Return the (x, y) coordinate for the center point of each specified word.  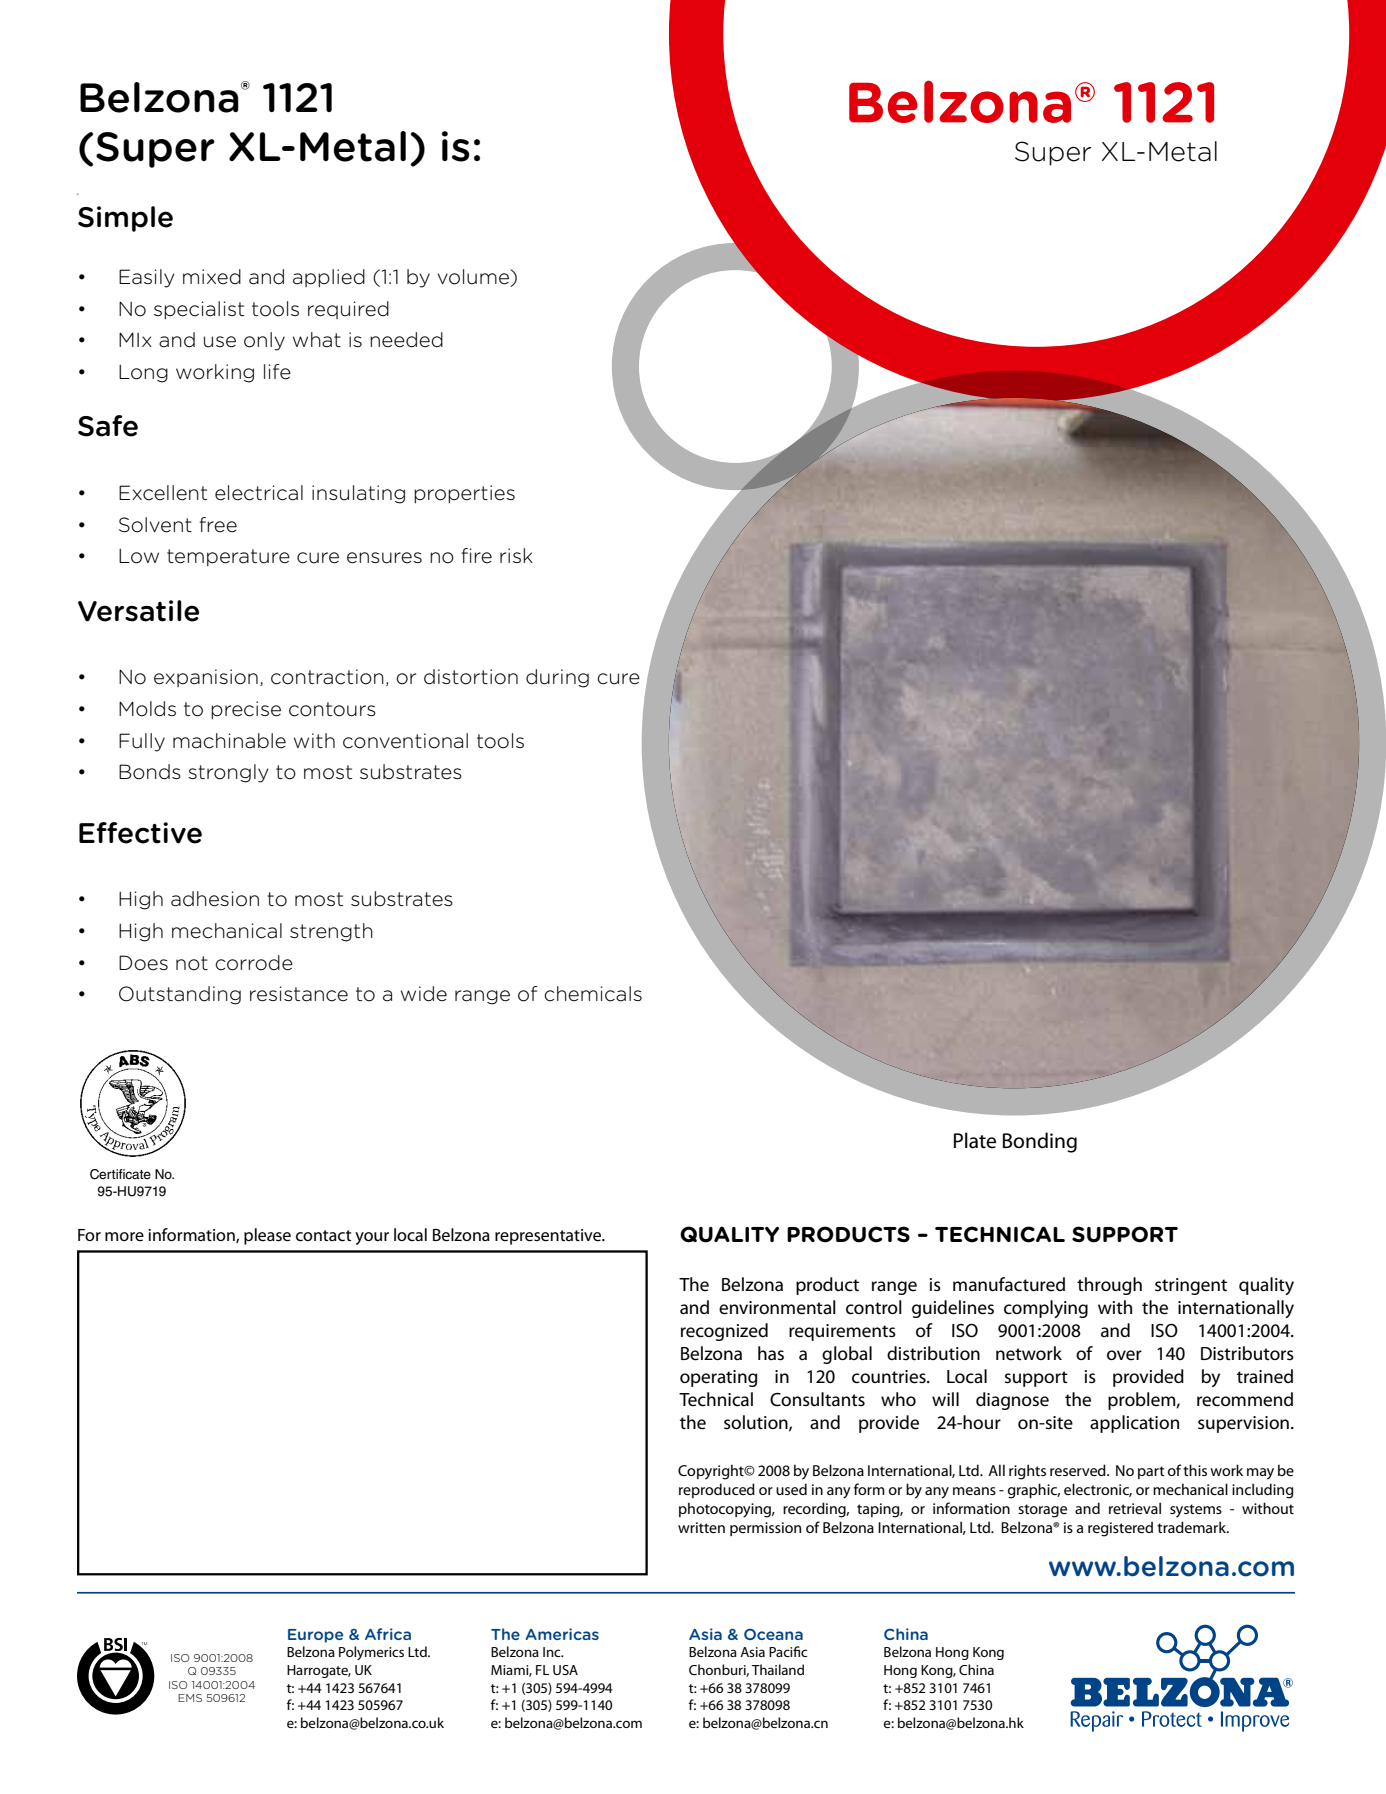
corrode (254, 963)
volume (474, 278)
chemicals (593, 994)
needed (406, 340)
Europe (315, 1636)
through (1109, 1286)
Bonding (1040, 1142)
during (557, 678)
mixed (212, 277)
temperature (228, 557)
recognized (724, 1332)
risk (516, 555)
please (267, 1236)
